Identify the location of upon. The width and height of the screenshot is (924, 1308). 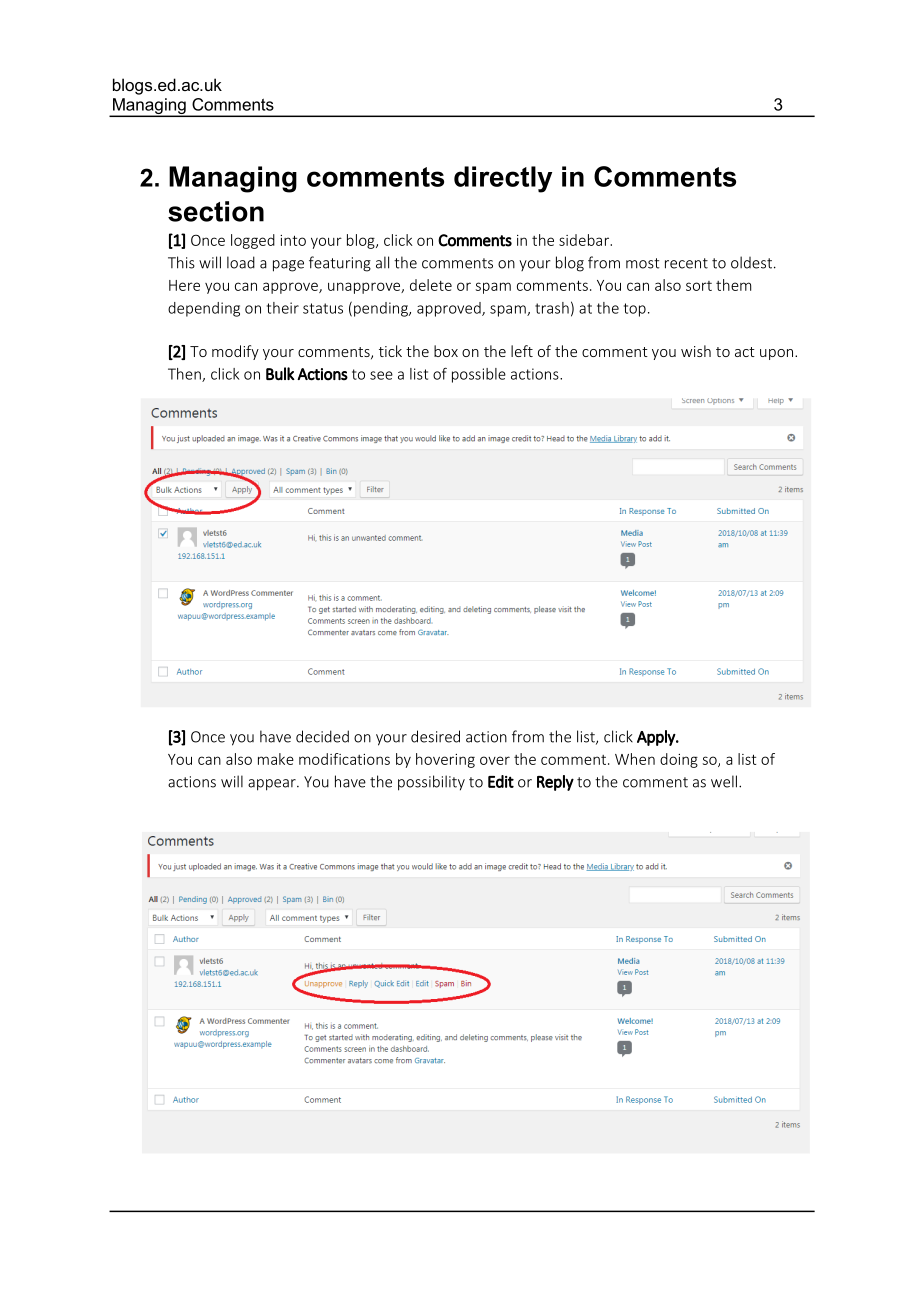
(778, 354).
